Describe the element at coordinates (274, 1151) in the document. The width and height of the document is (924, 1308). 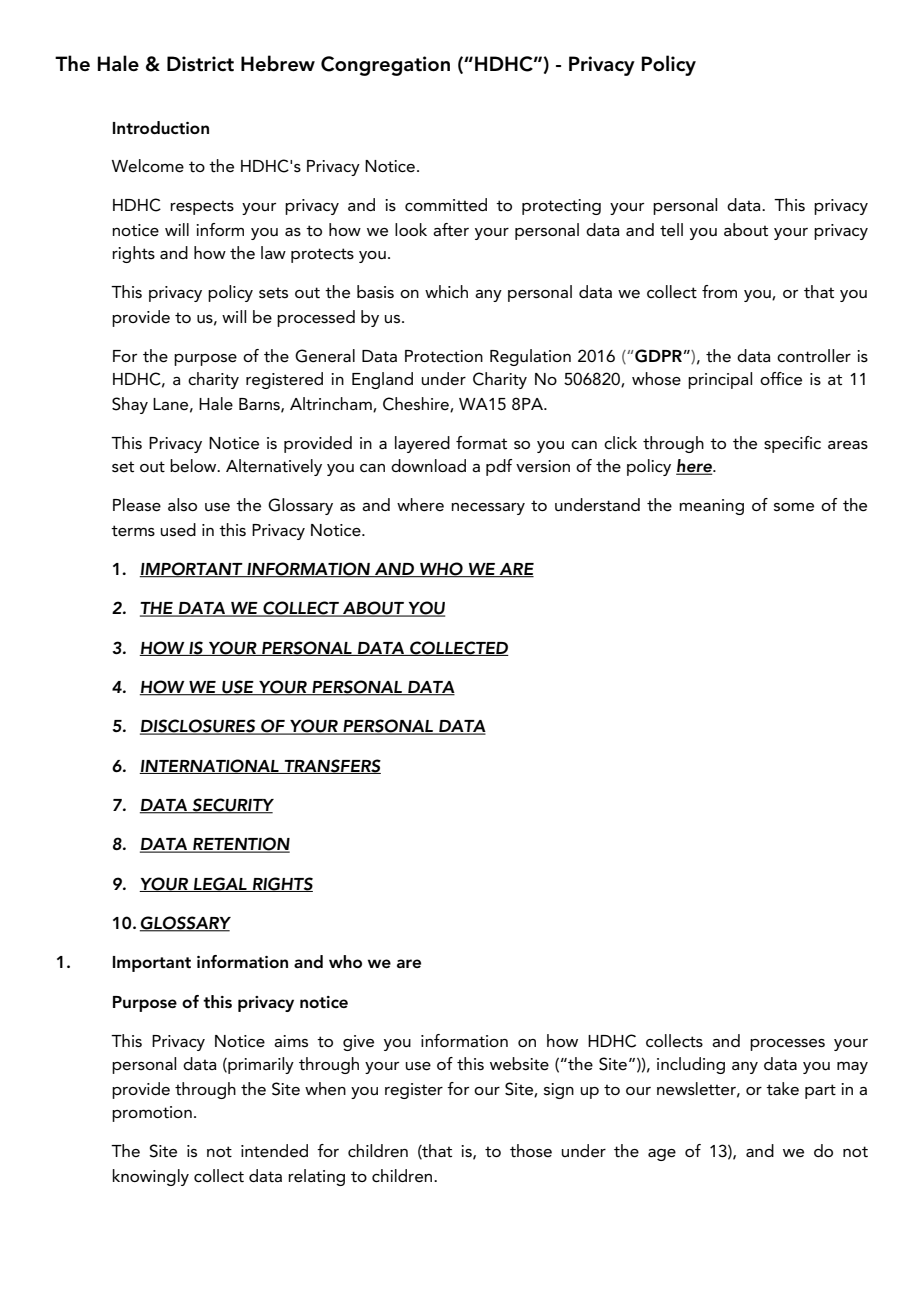
I see `intended` at that location.
